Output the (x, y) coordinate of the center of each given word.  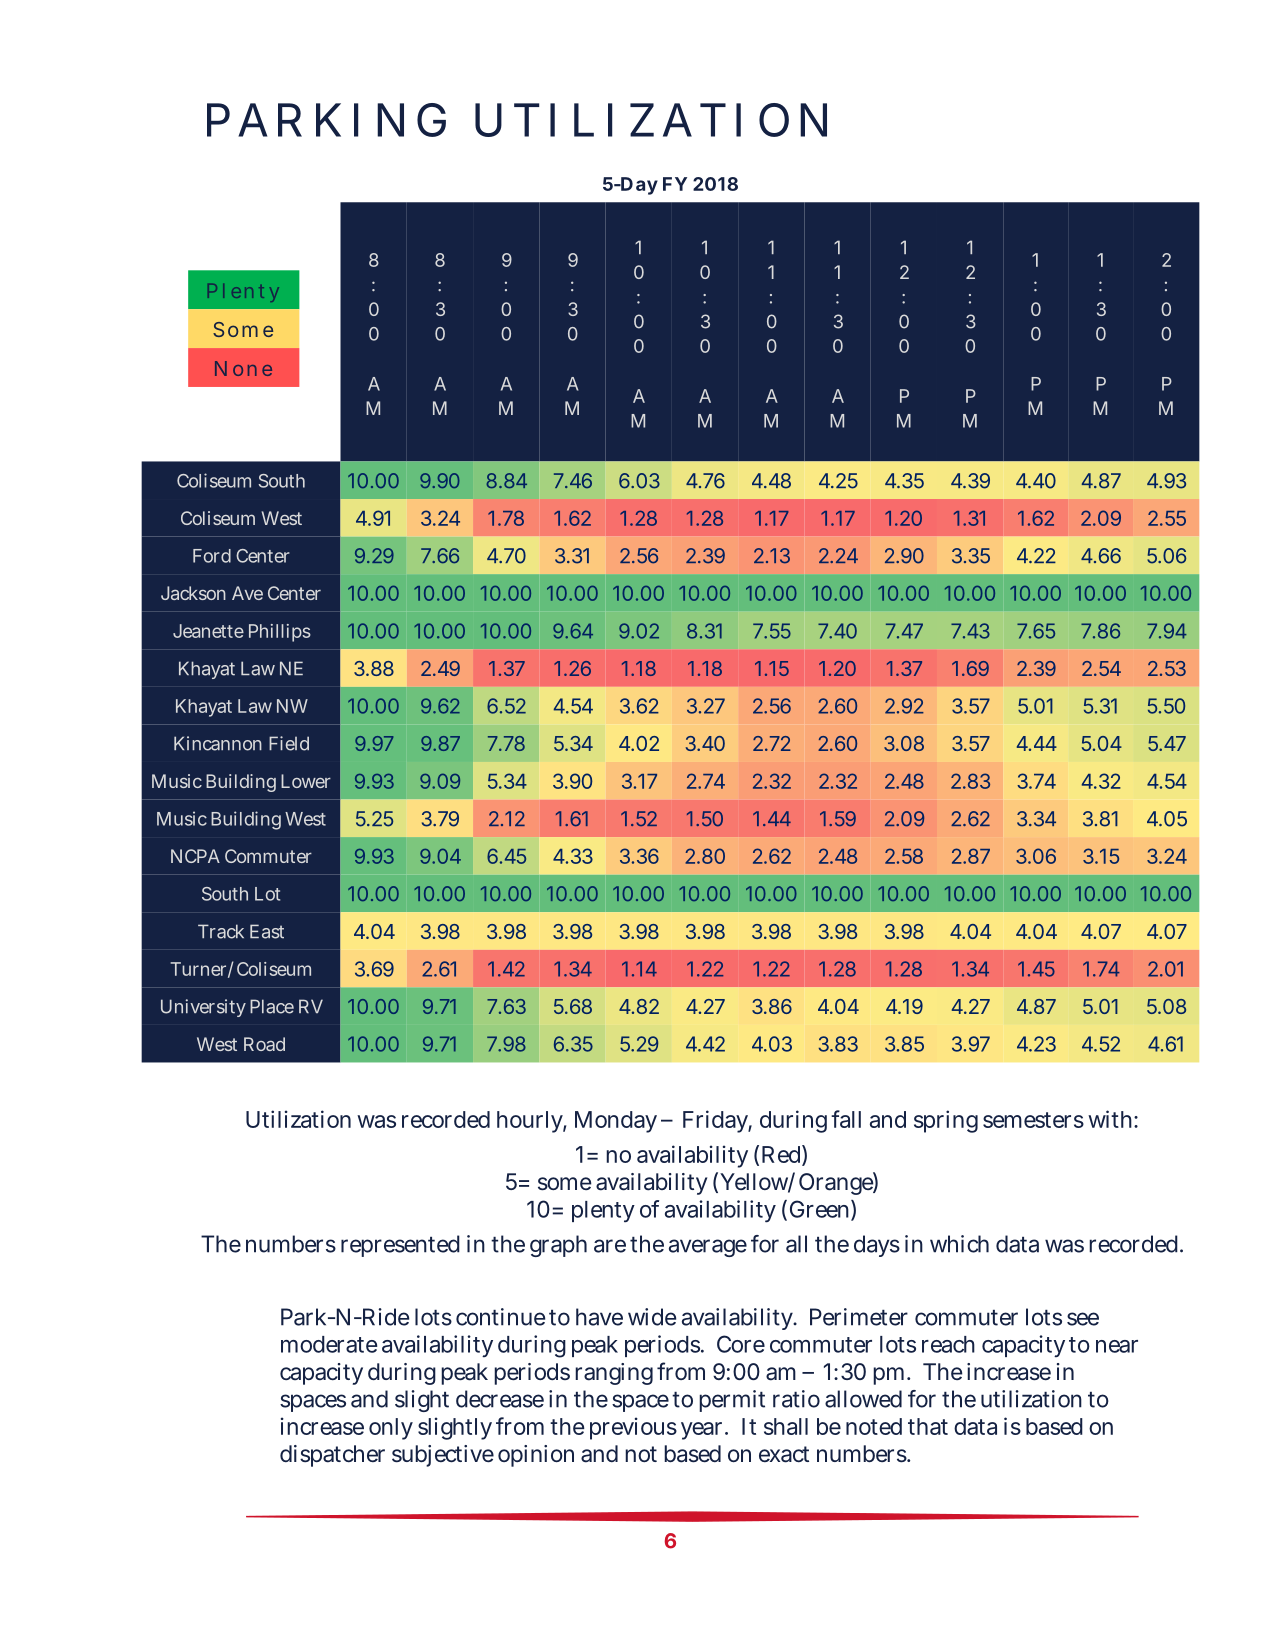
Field (289, 743)
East (267, 931)
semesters (1033, 1120)
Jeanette (208, 631)
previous (633, 1428)
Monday (616, 1122)
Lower (306, 781)
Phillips (280, 633)
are (610, 1246)
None (243, 368)
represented (400, 1246)
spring (946, 1121)
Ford (212, 556)
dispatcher (332, 1456)
